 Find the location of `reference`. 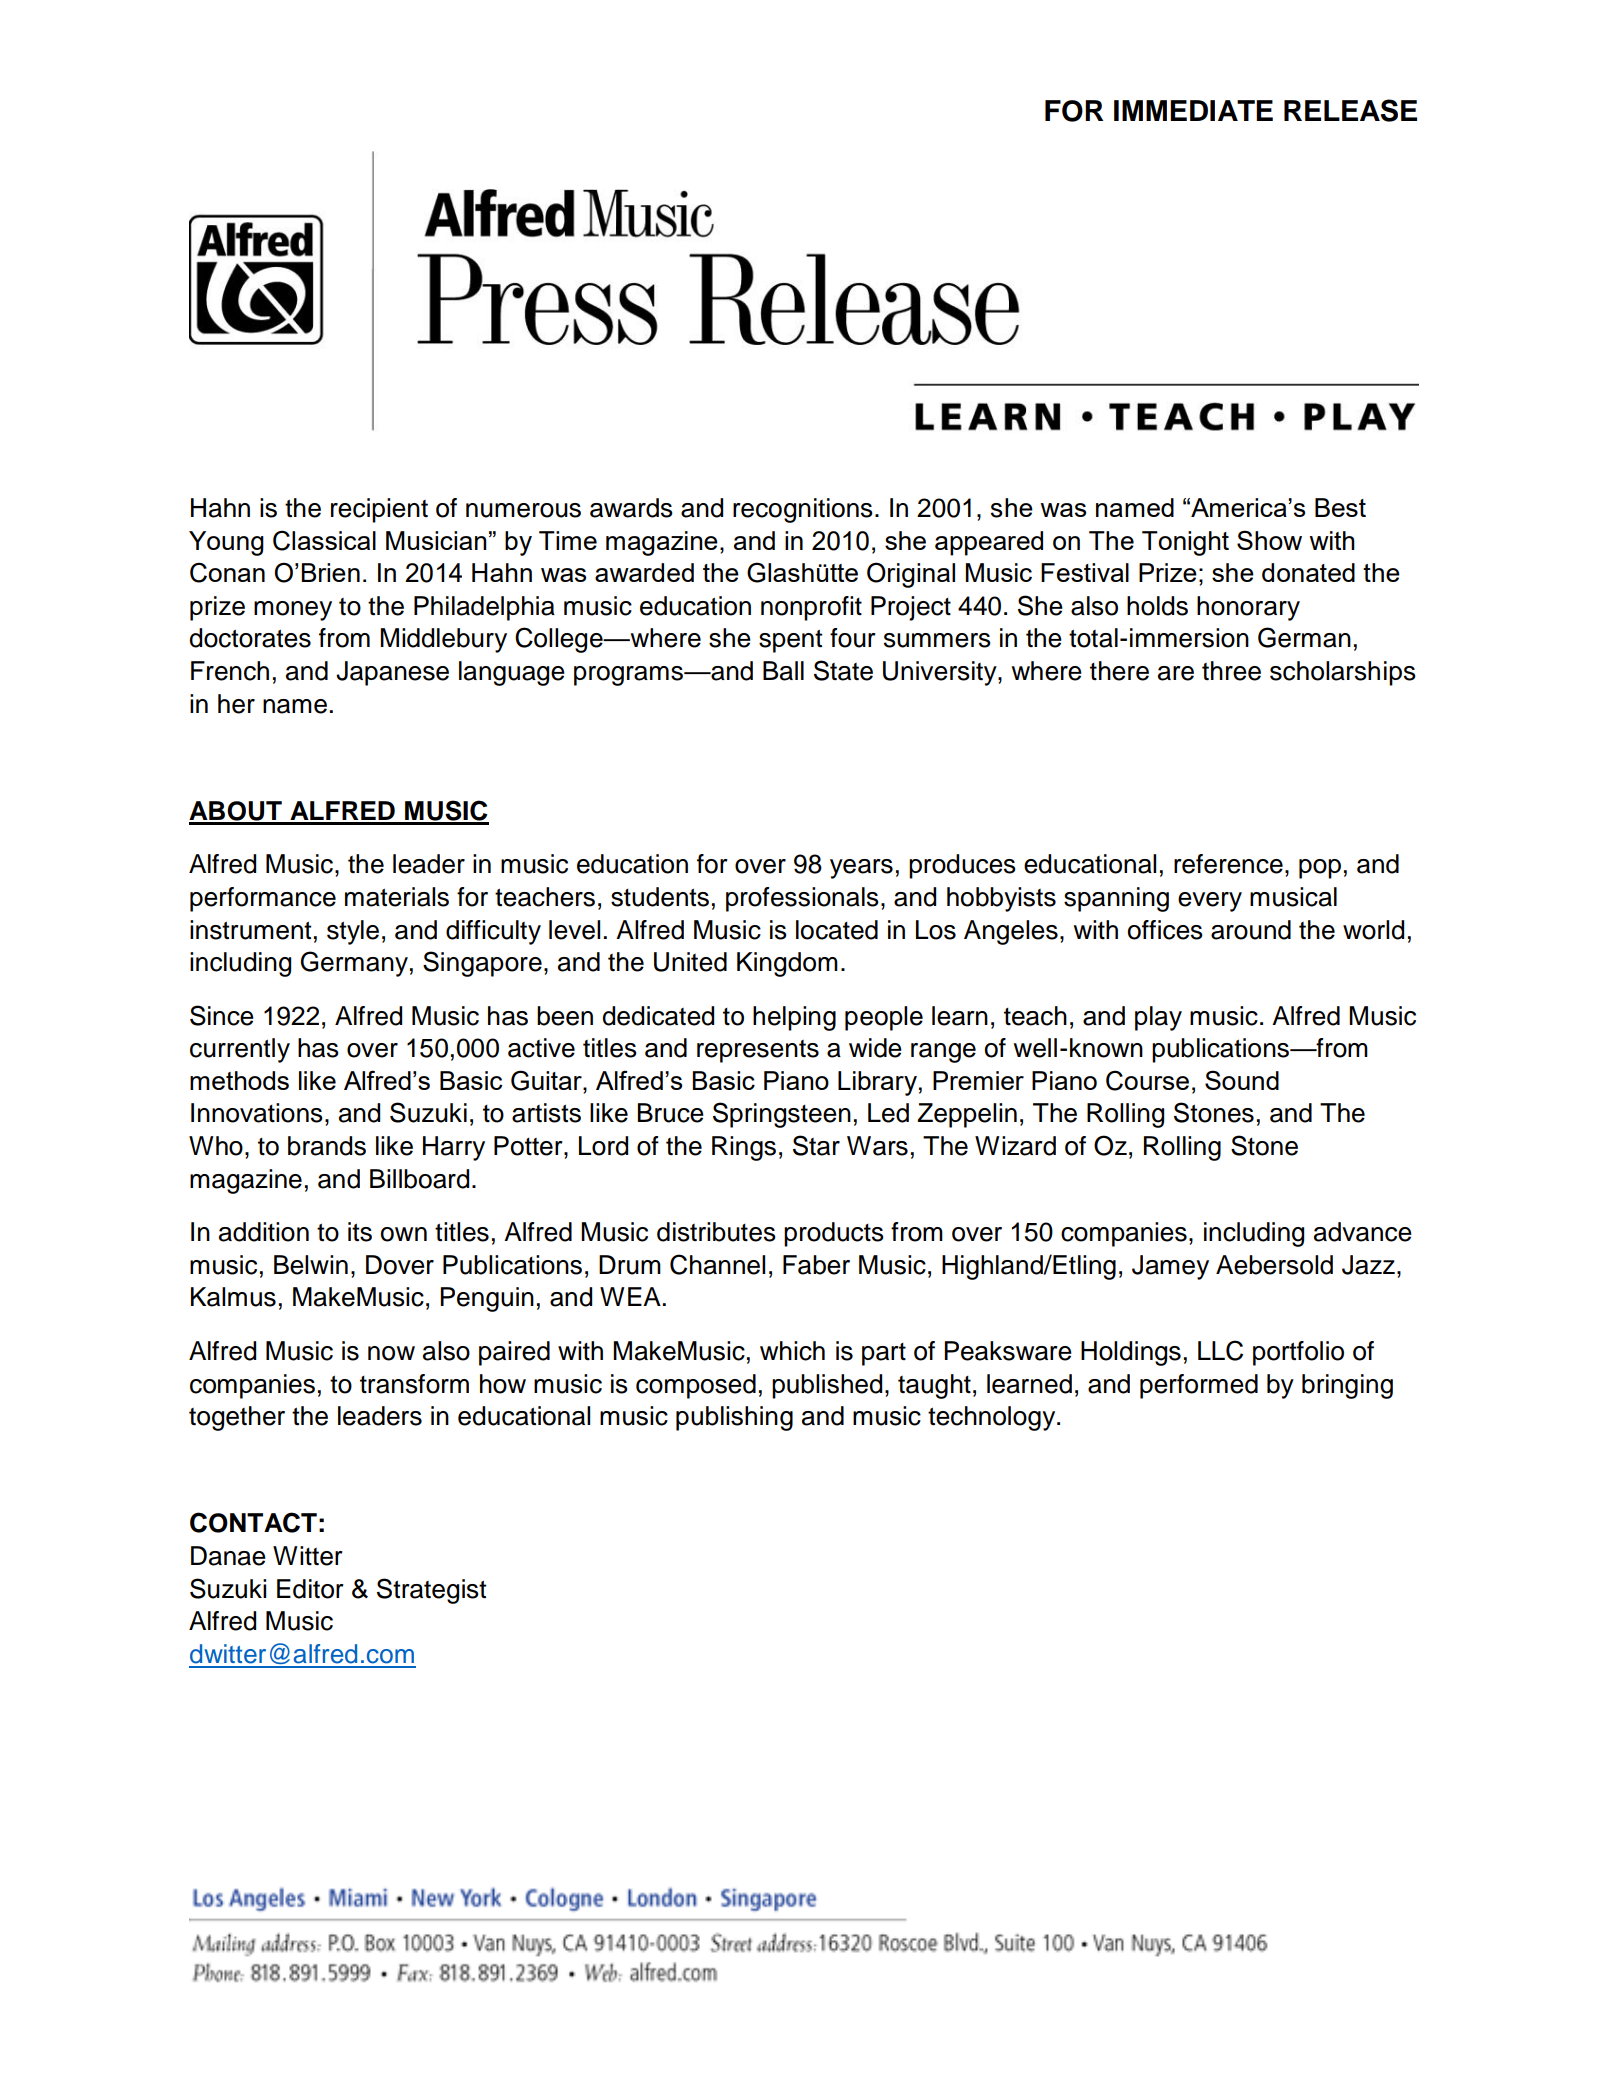

reference is located at coordinates (1228, 864).
